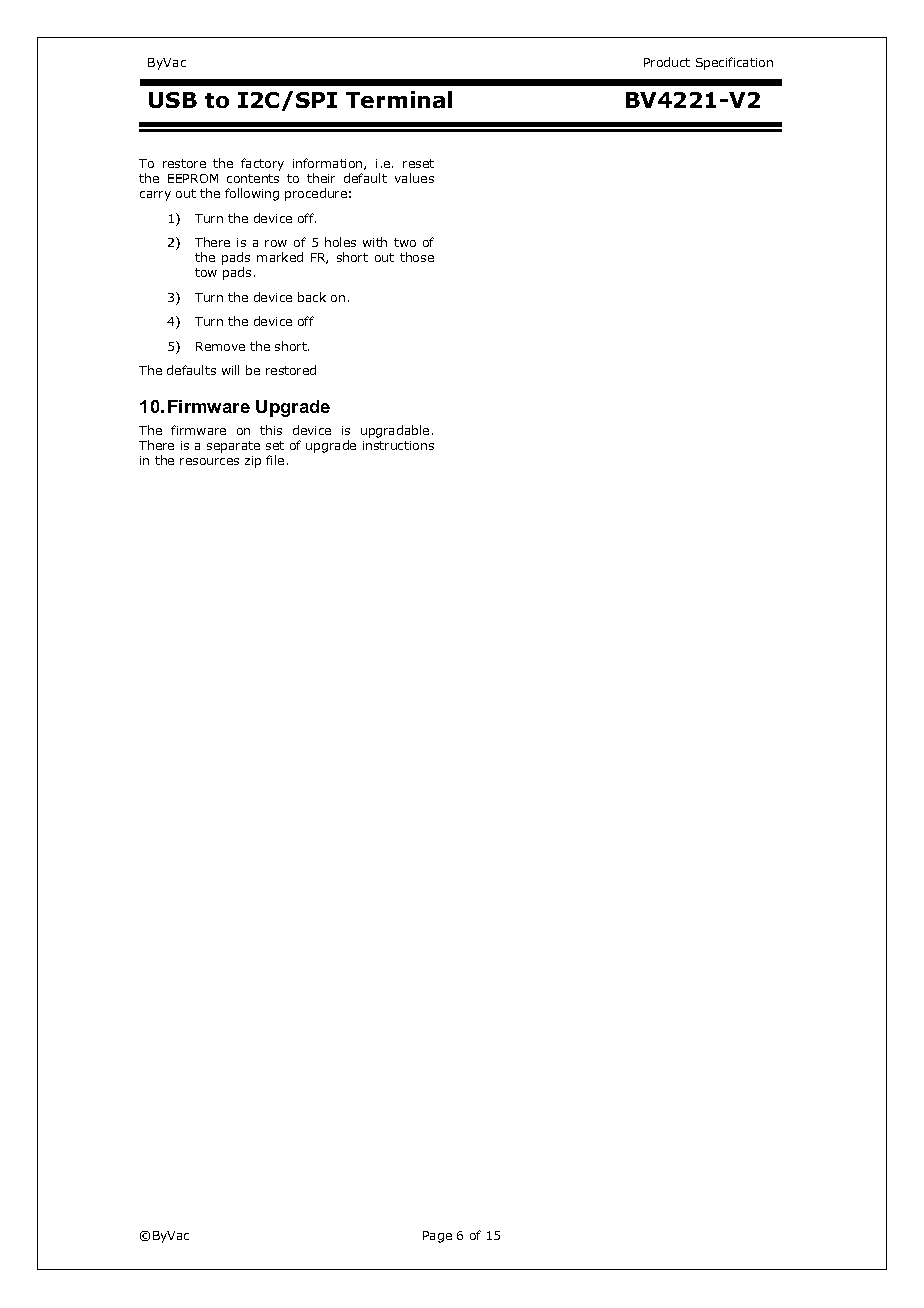 The height and width of the image is (1308, 924). I want to click on Page, so click(437, 1237).
